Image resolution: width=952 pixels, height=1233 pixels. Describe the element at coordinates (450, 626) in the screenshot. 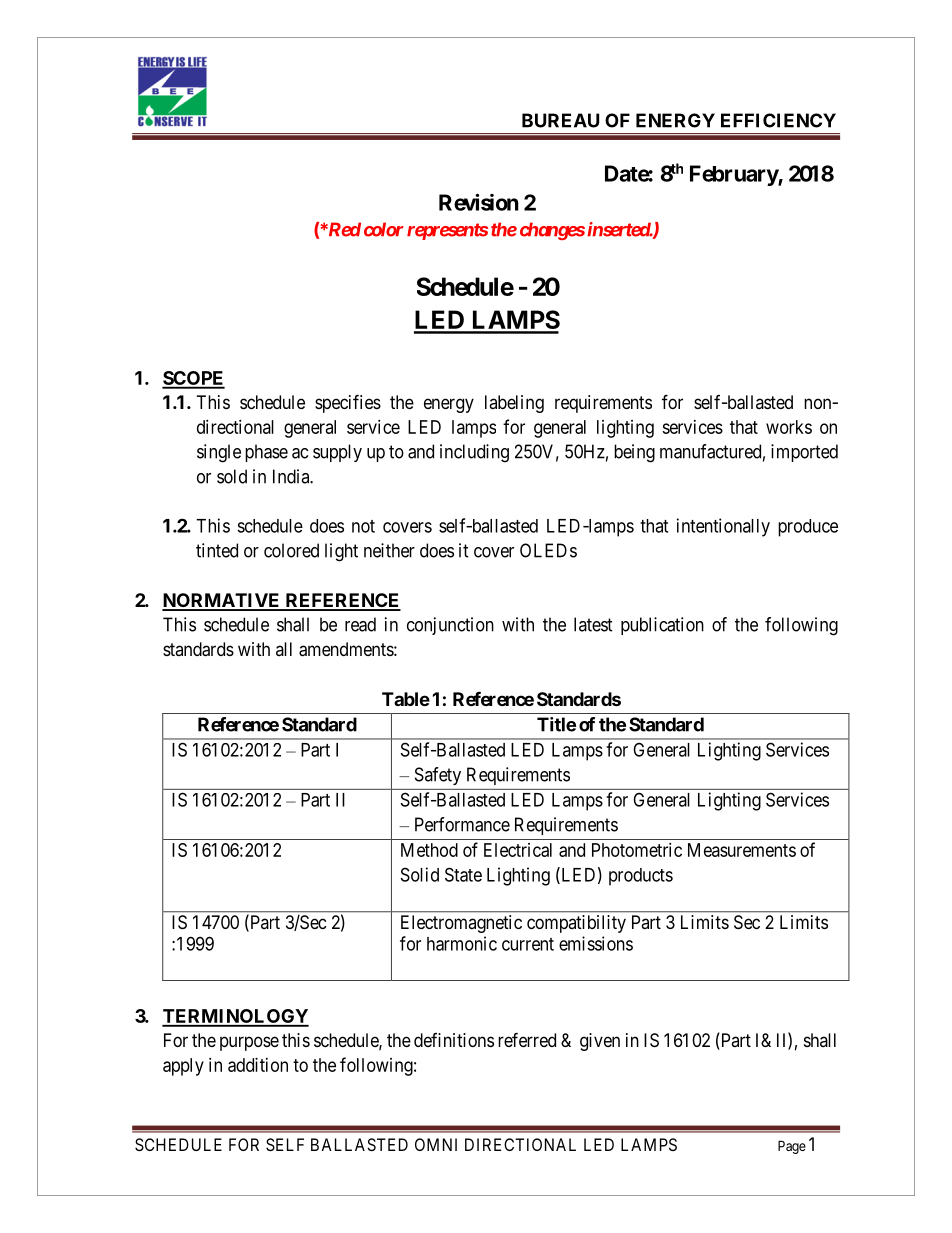

I see `conjunction` at that location.
